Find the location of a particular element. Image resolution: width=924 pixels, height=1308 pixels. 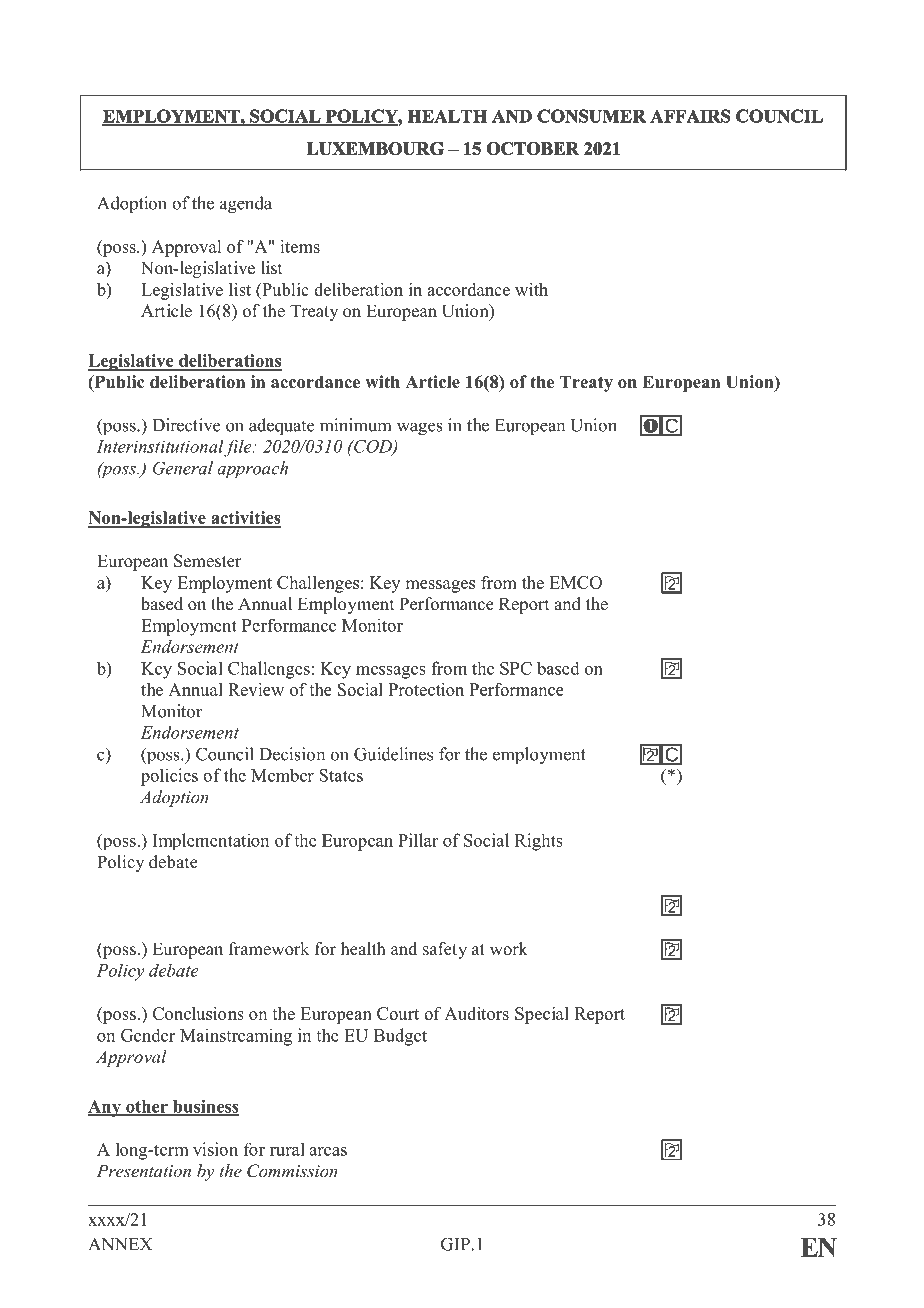

CONSUMER is located at coordinates (591, 116).
